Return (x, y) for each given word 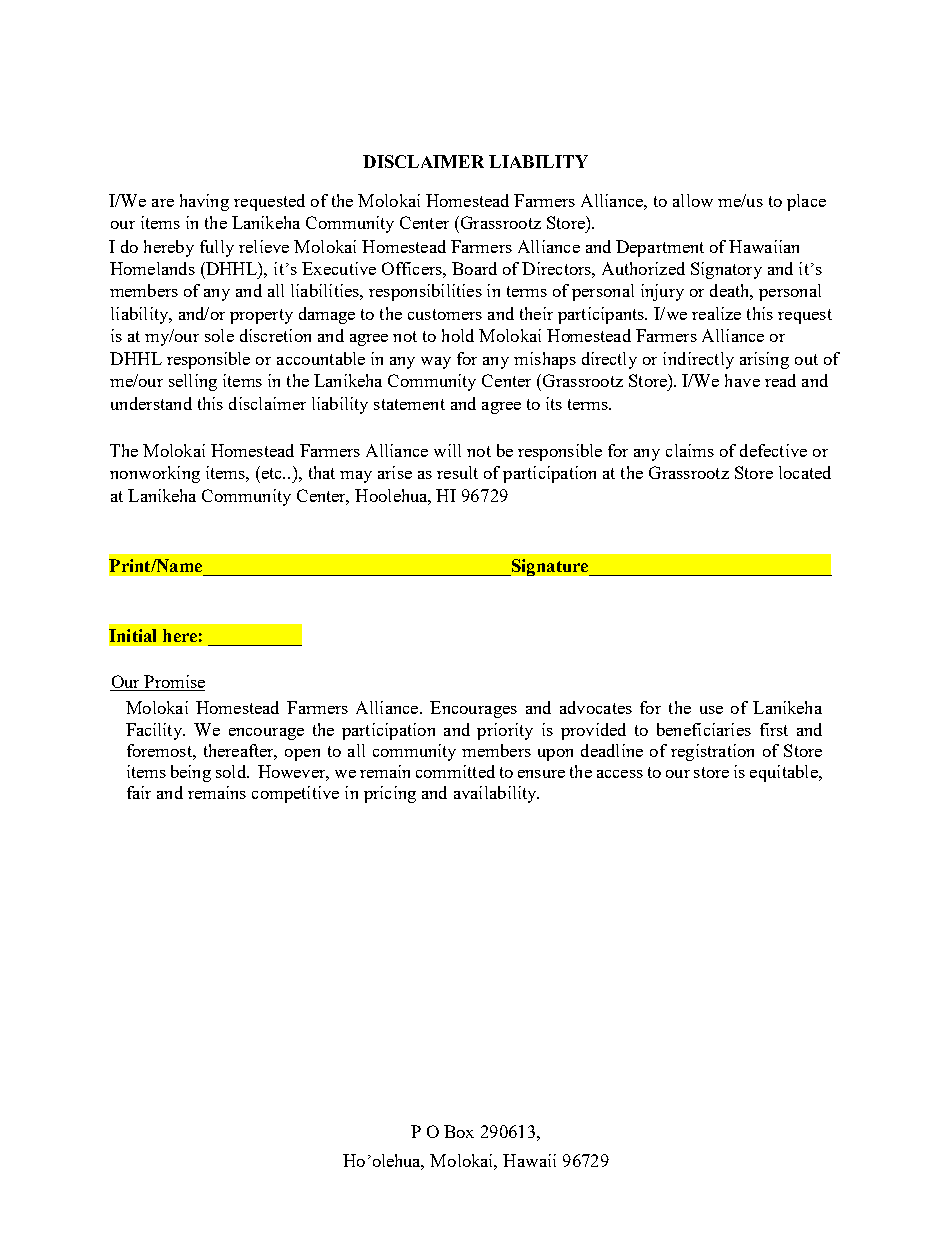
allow (693, 200)
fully (217, 248)
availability (496, 794)
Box (459, 1131)
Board (474, 268)
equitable (785, 773)
